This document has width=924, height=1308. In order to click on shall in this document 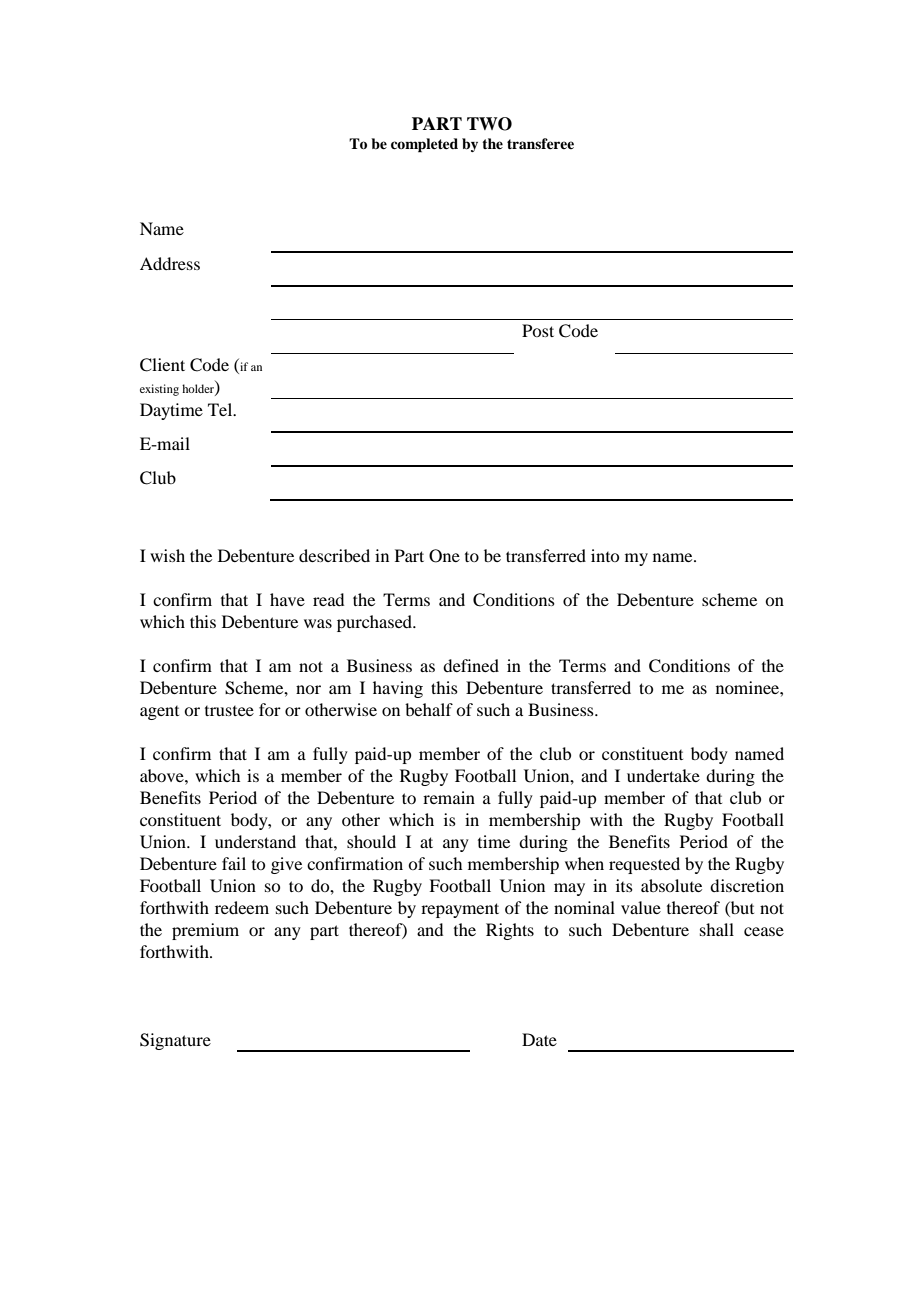, I will do `click(717, 929)`.
